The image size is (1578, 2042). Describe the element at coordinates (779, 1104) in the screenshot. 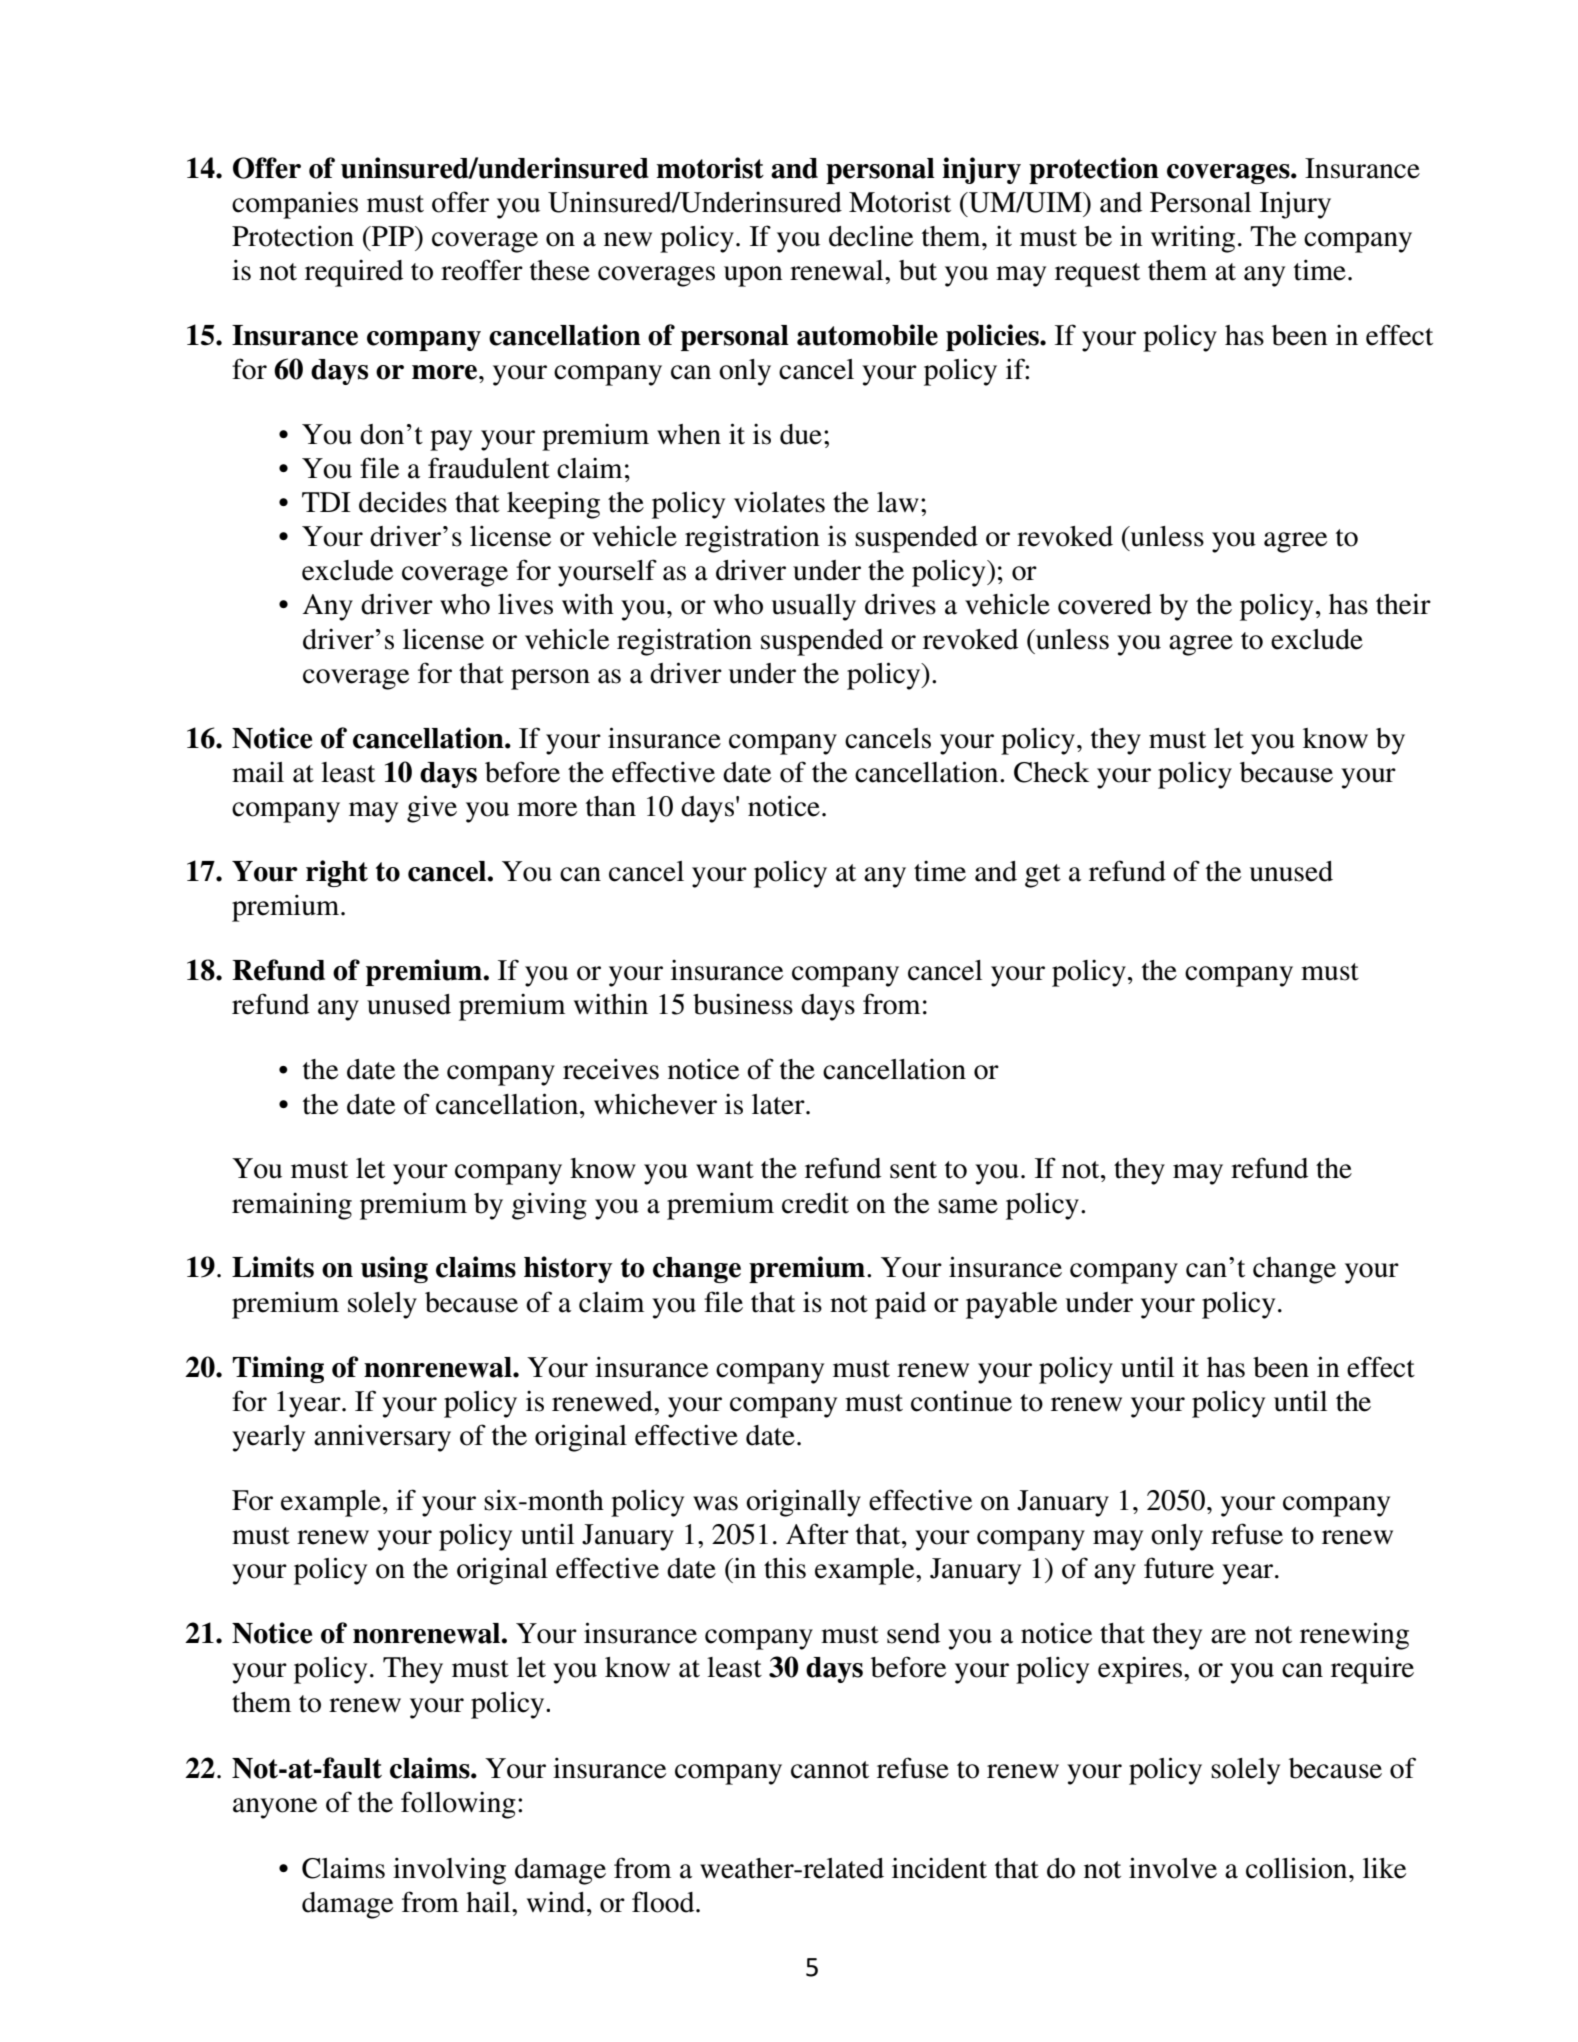

I see `later` at that location.
